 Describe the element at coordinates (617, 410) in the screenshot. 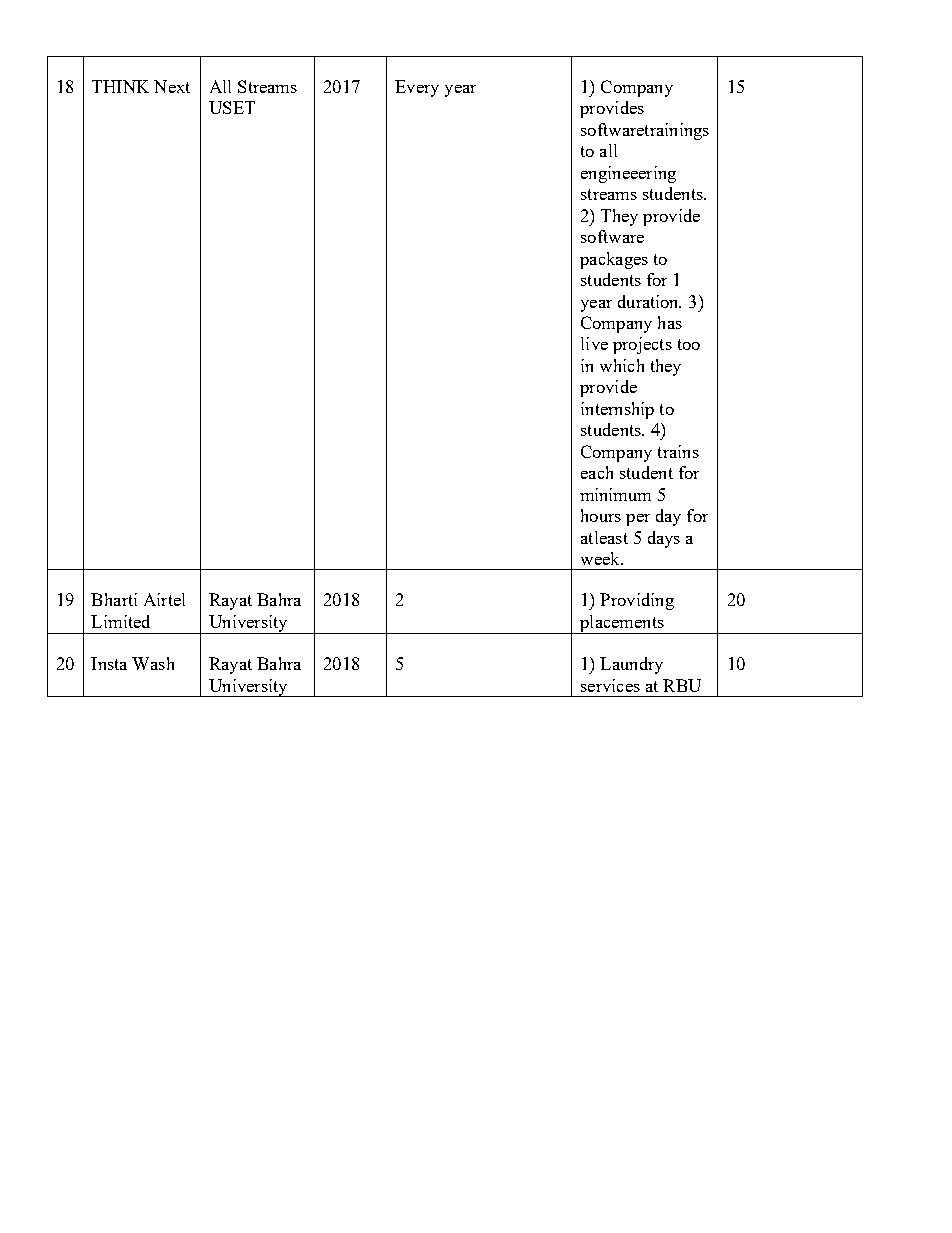

I see `internship` at that location.
